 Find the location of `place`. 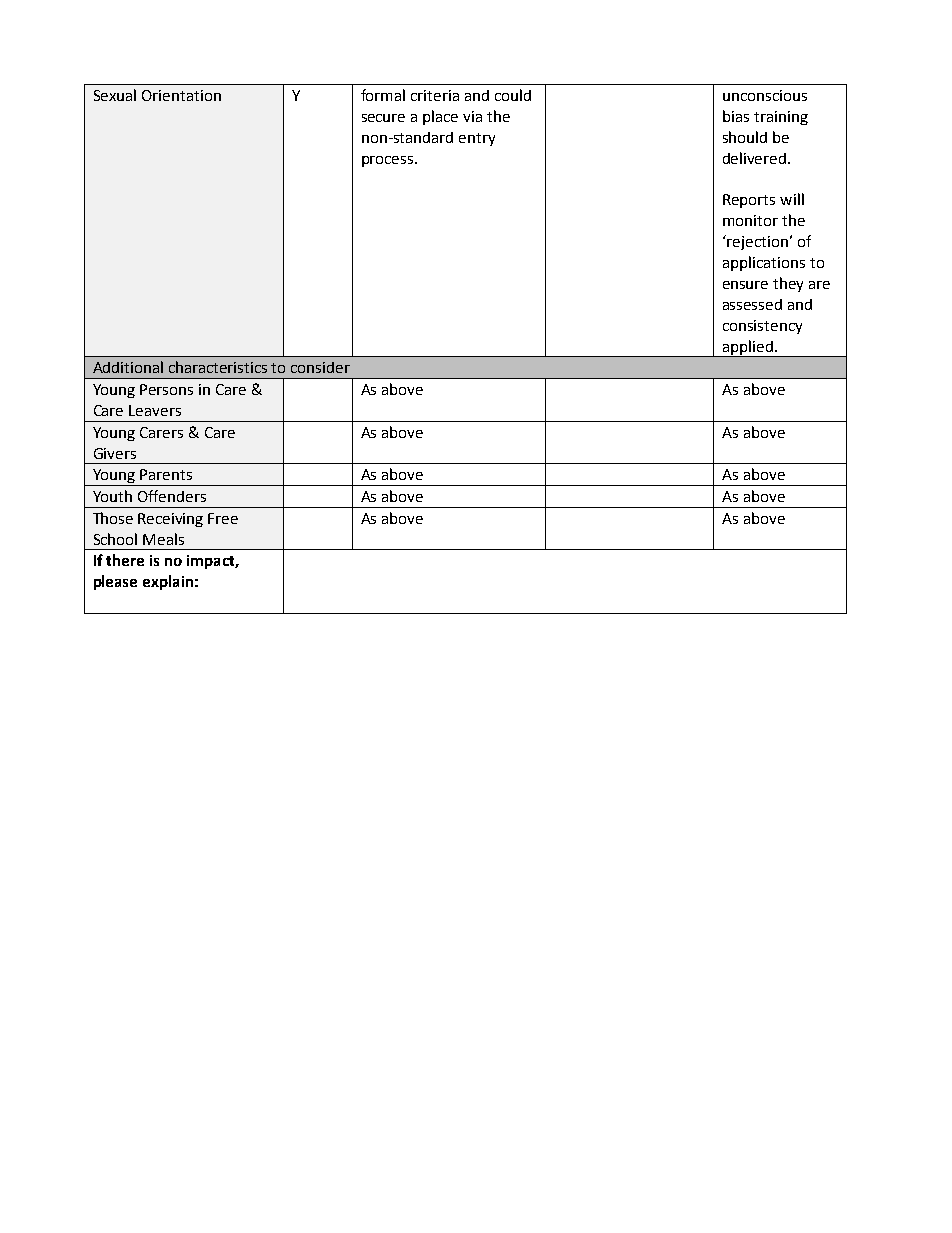

place is located at coordinates (440, 117).
